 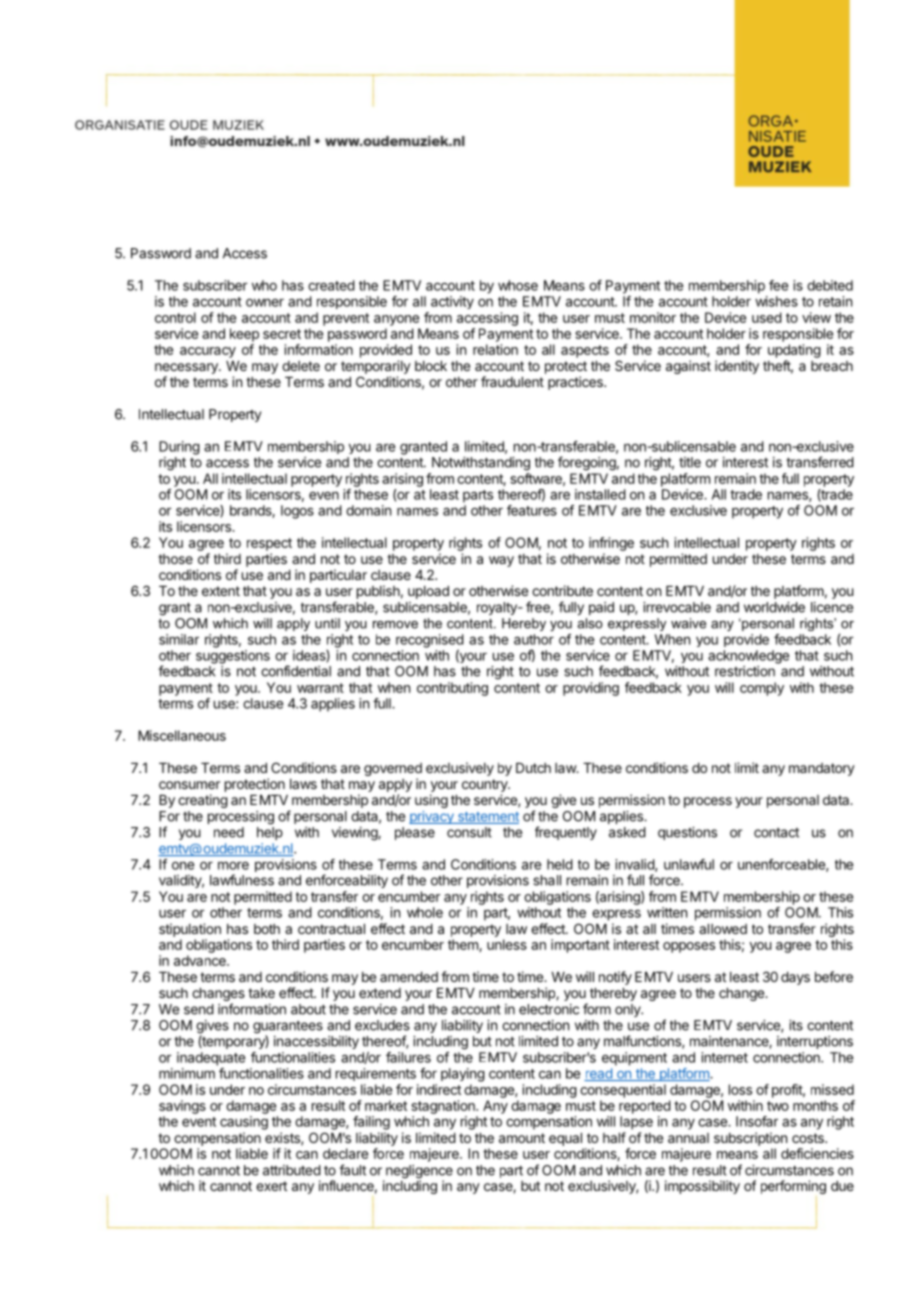 I want to click on Dutch, so click(x=533, y=768).
